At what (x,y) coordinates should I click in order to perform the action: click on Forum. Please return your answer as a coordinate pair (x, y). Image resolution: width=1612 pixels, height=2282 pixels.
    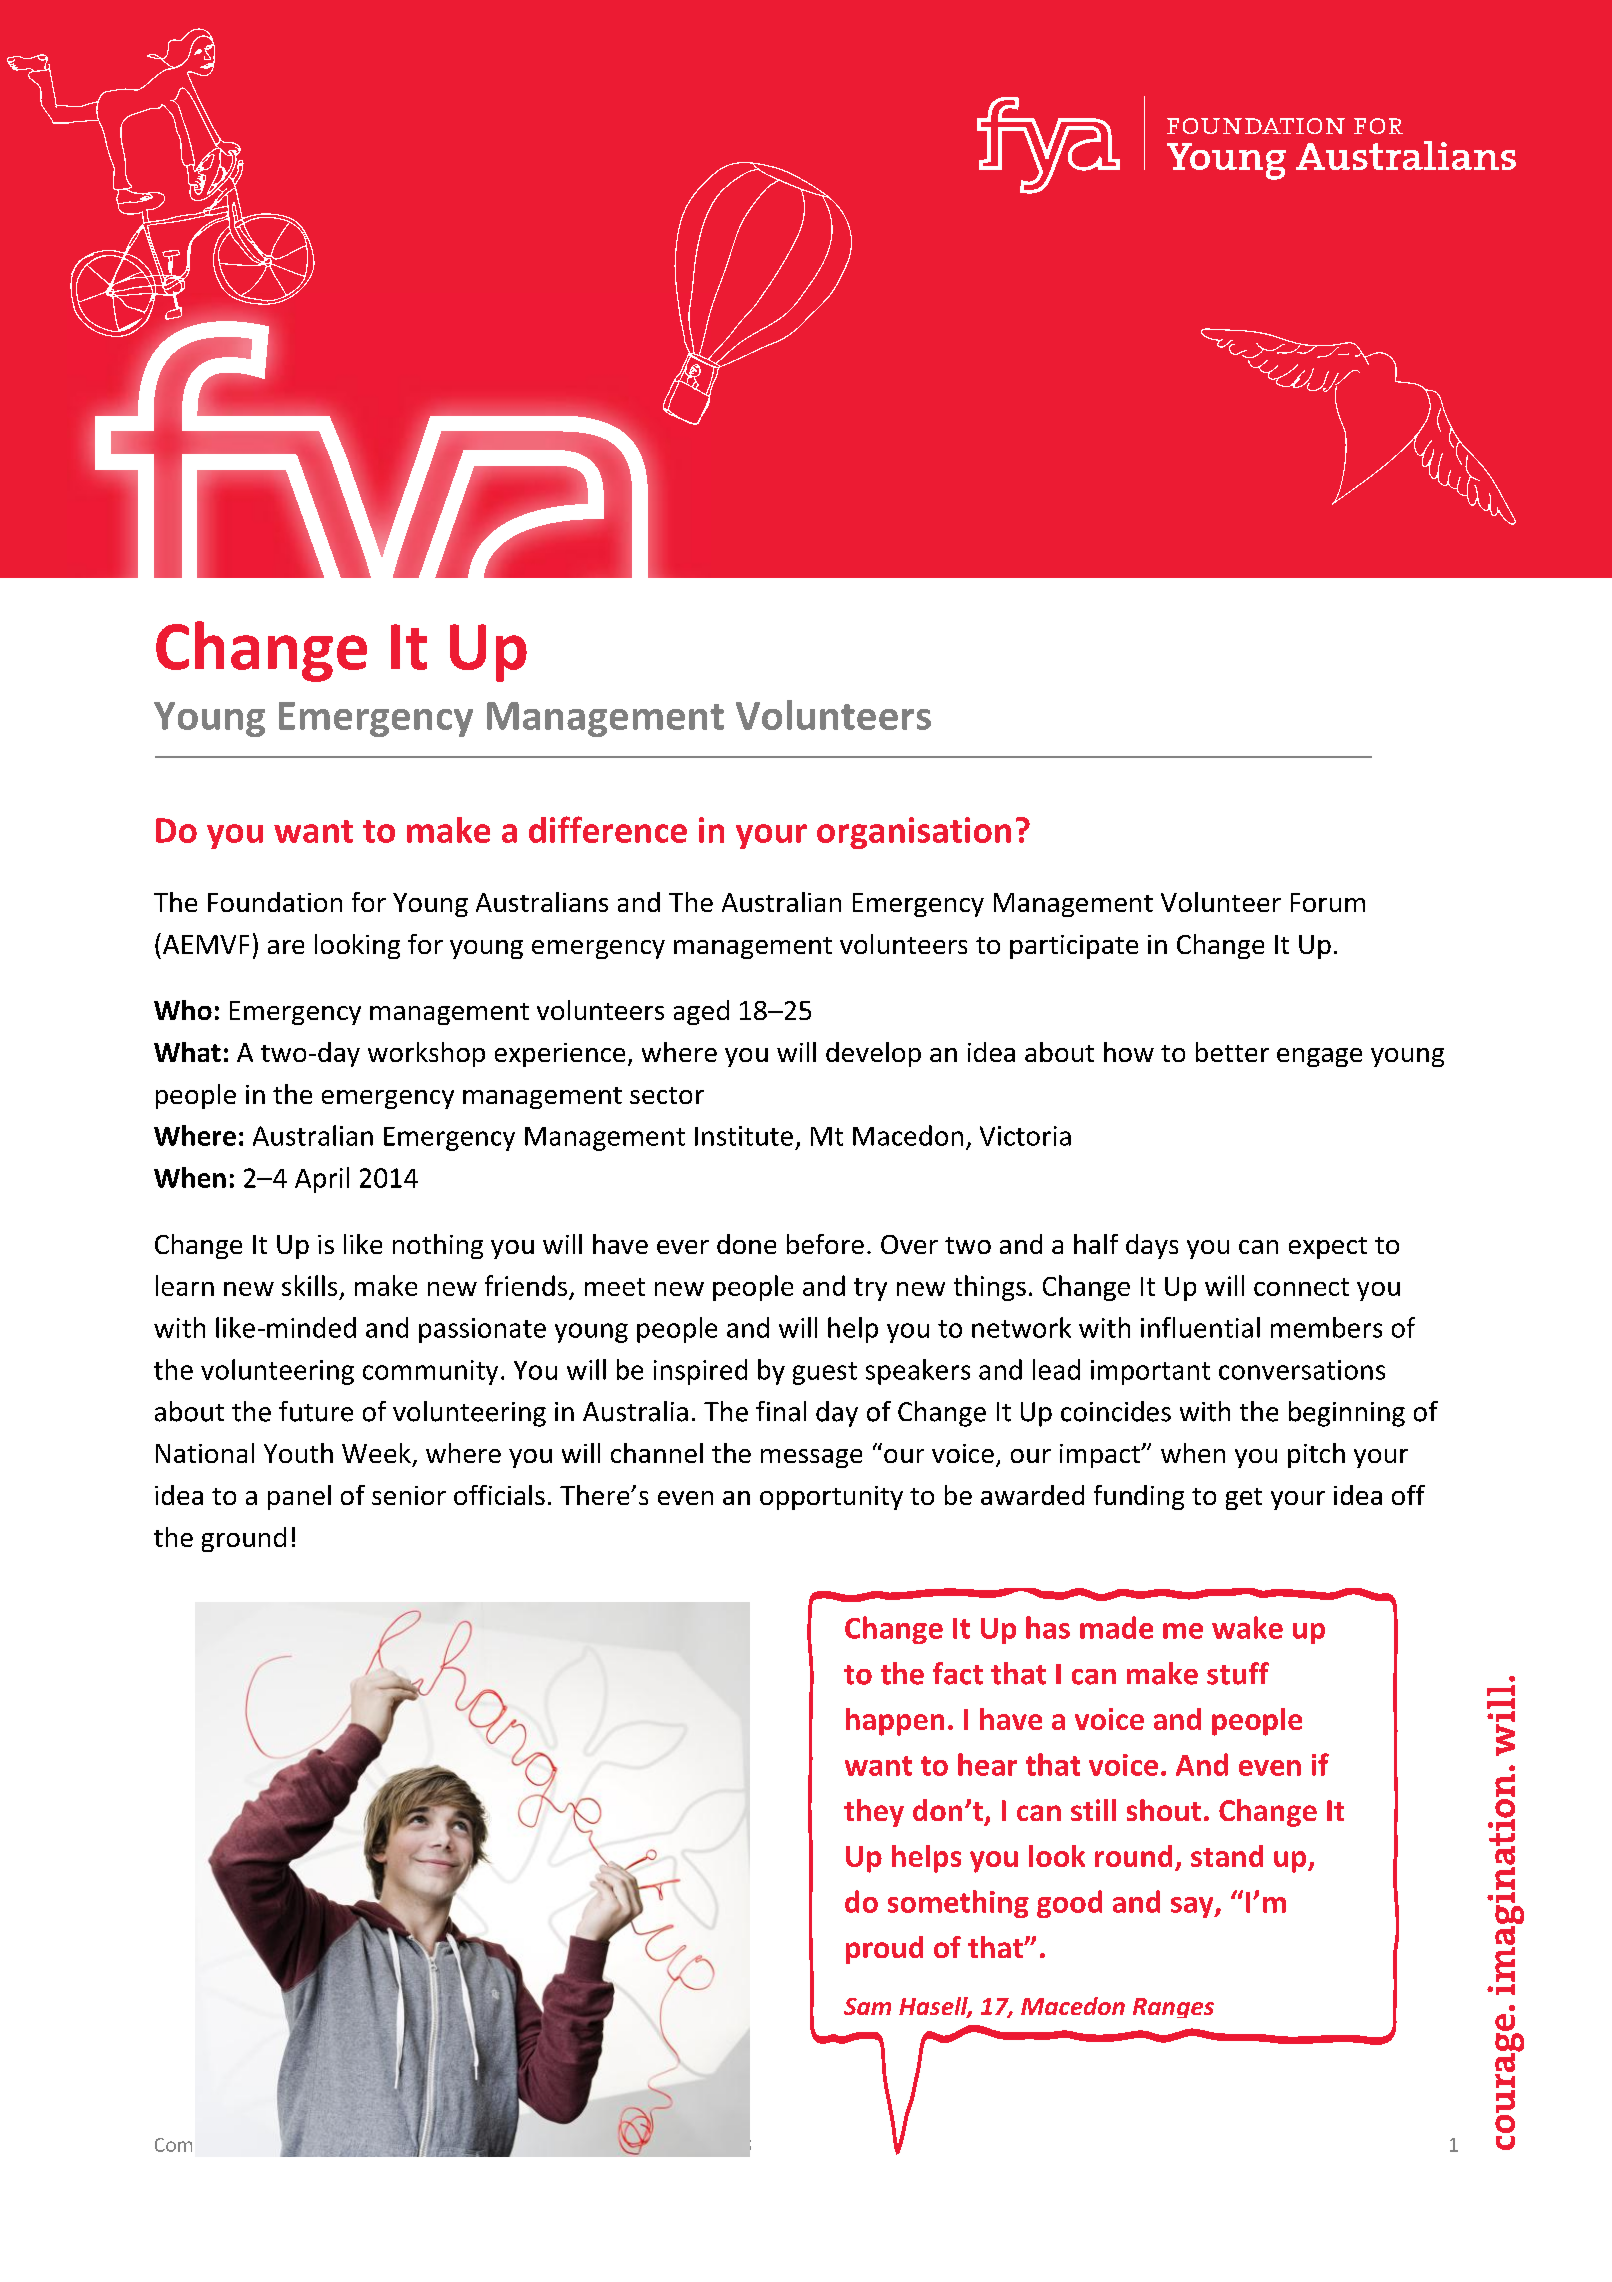
    Looking at the image, I should click on (1328, 902).
